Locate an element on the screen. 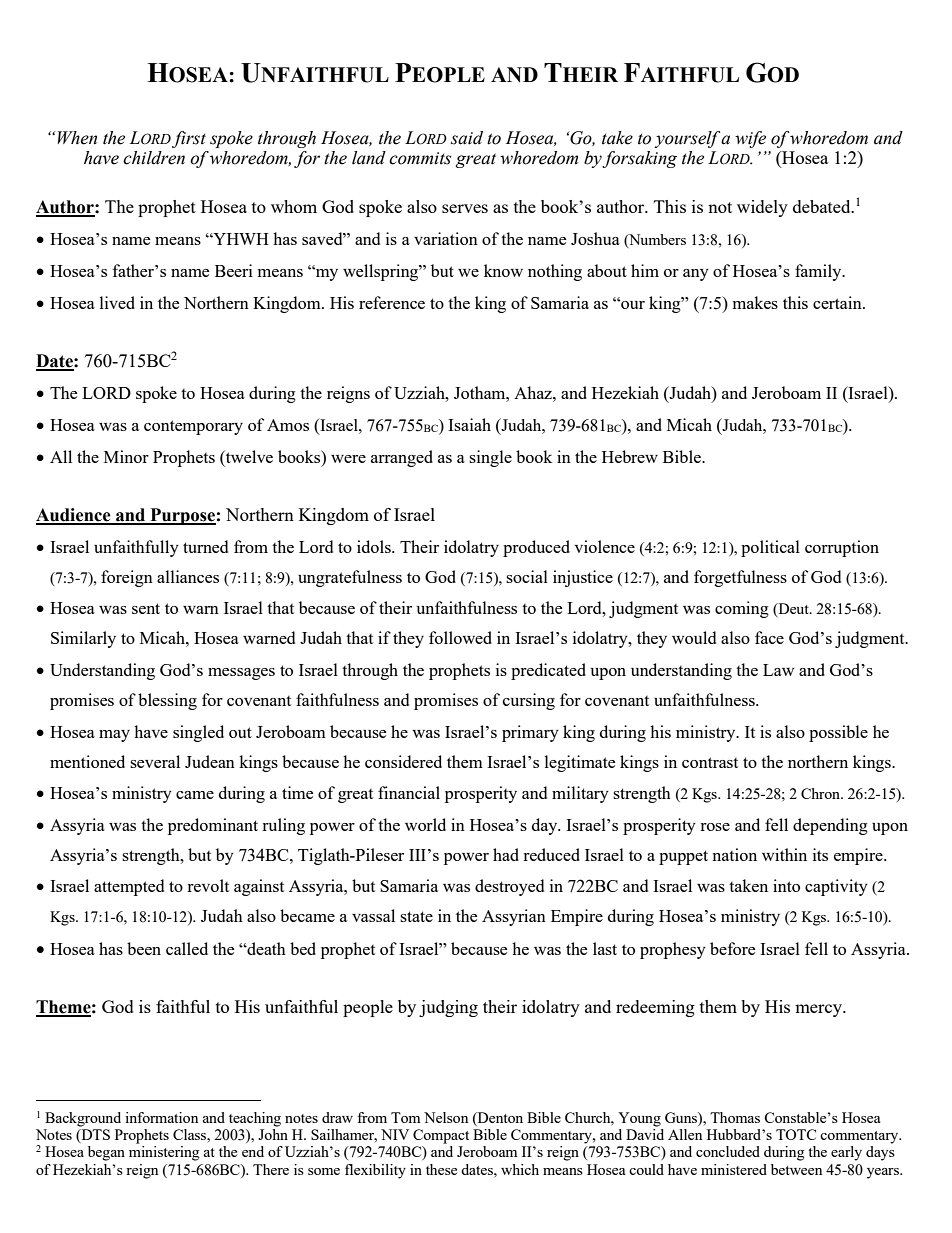  said is located at coordinates (467, 138).
